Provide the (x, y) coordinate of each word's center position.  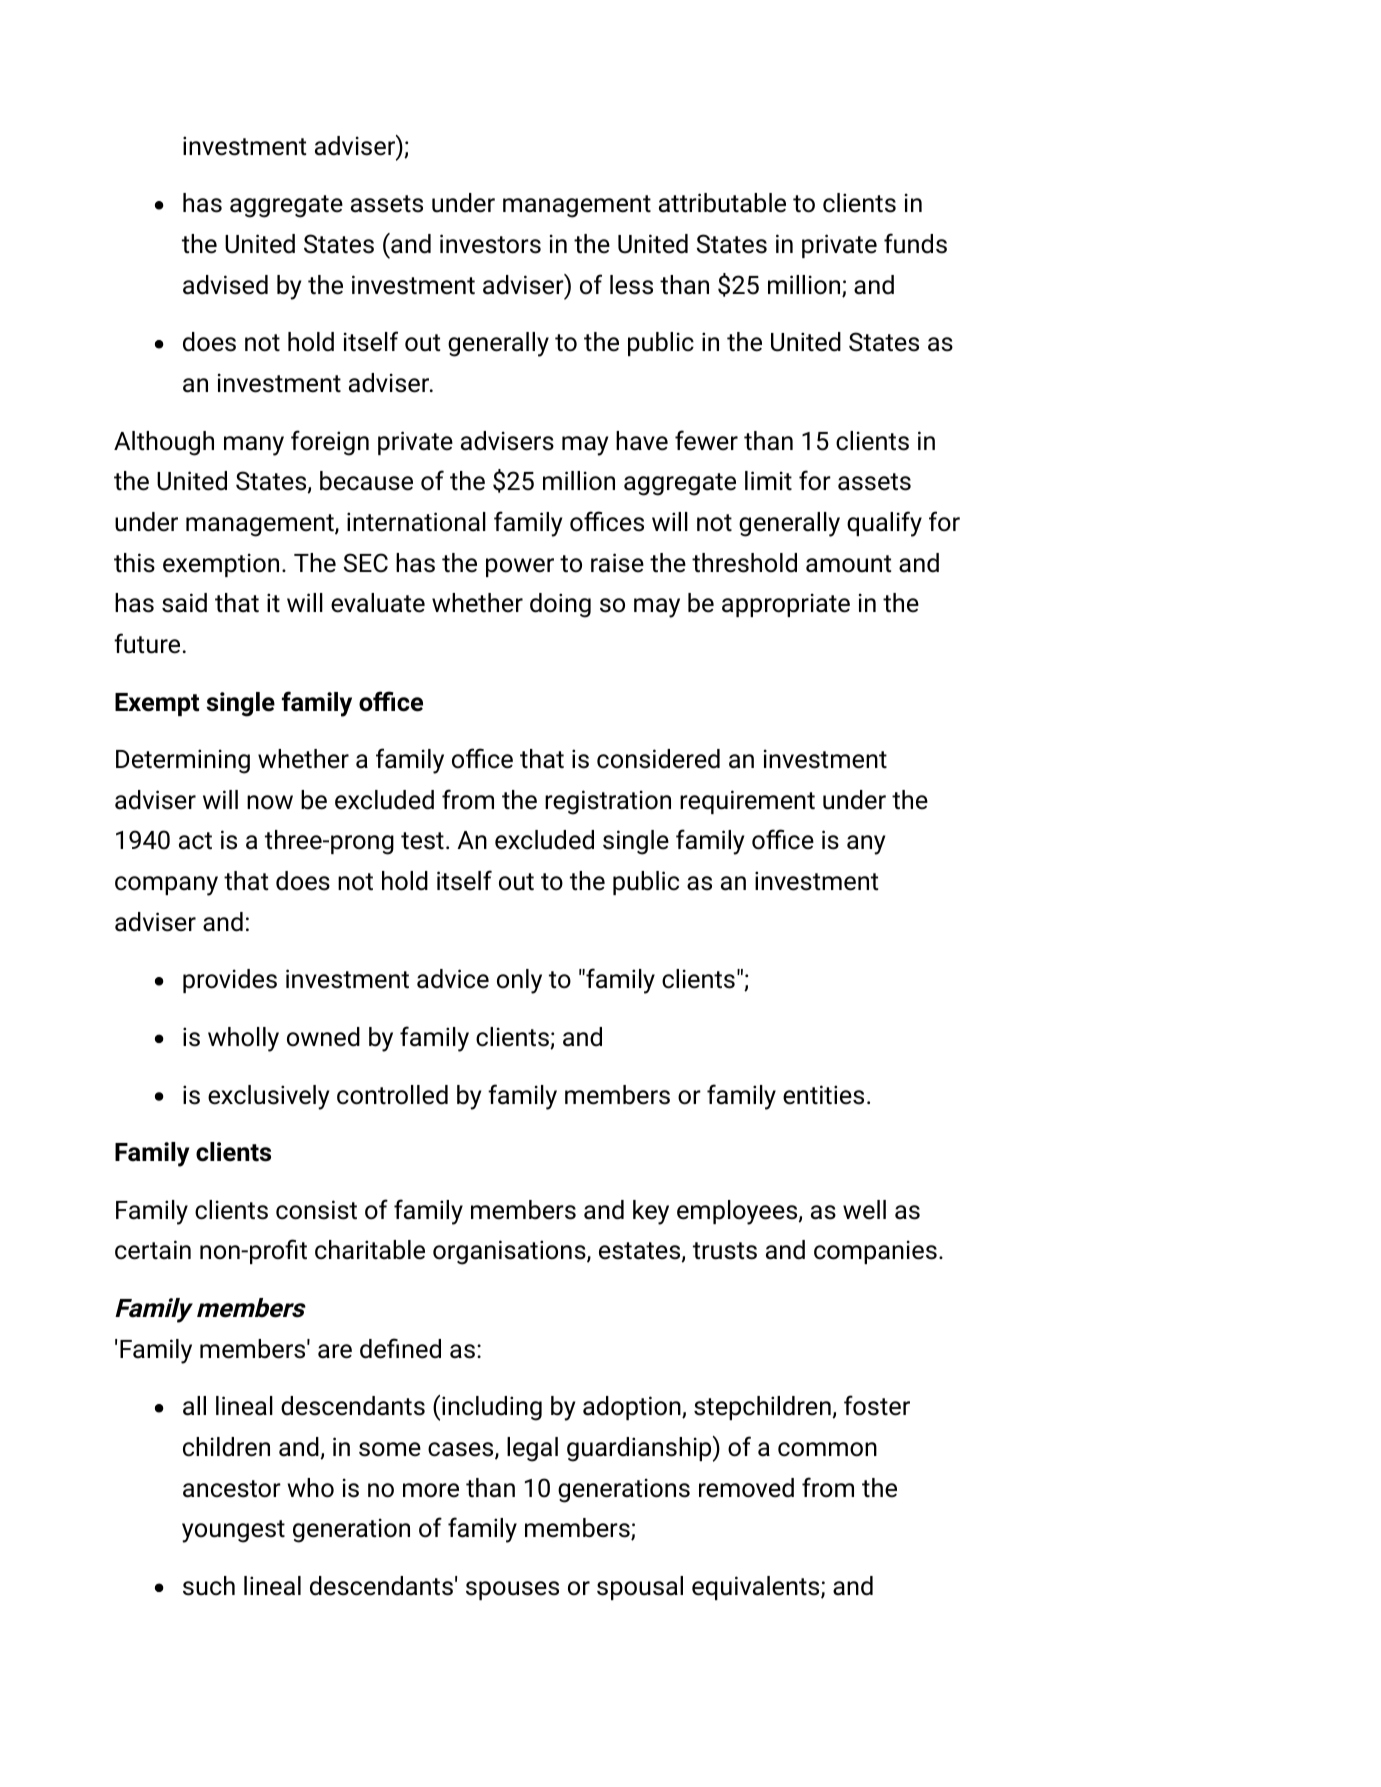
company (166, 886)
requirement (747, 802)
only (519, 981)
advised (225, 285)
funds (915, 243)
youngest (233, 1531)
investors (490, 244)
